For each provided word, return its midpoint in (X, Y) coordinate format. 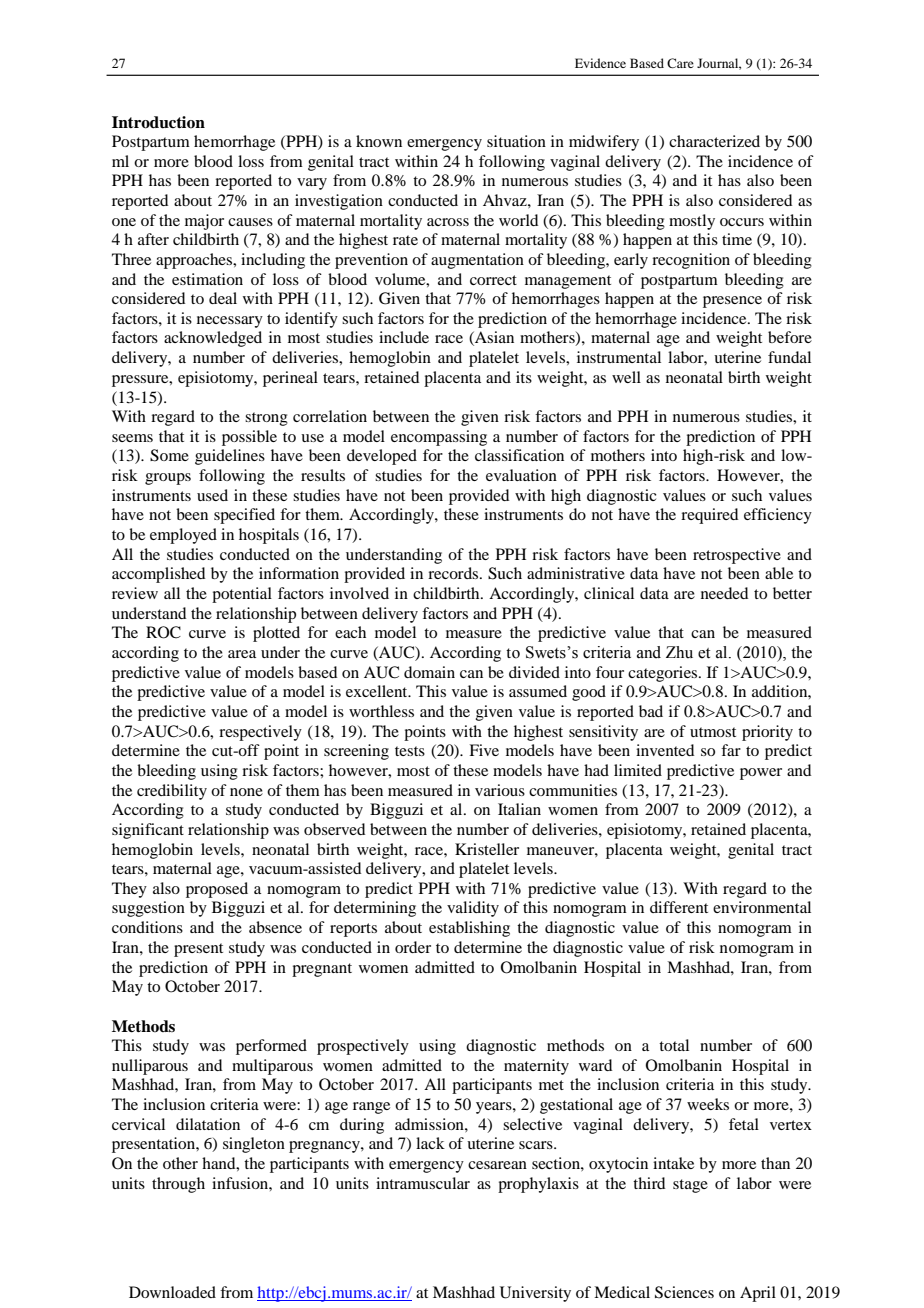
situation (516, 141)
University (535, 1294)
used (212, 495)
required (709, 516)
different (679, 907)
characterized (714, 141)
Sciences (684, 1292)
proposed (217, 890)
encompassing (439, 438)
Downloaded (172, 1292)
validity (473, 909)
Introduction (158, 122)
